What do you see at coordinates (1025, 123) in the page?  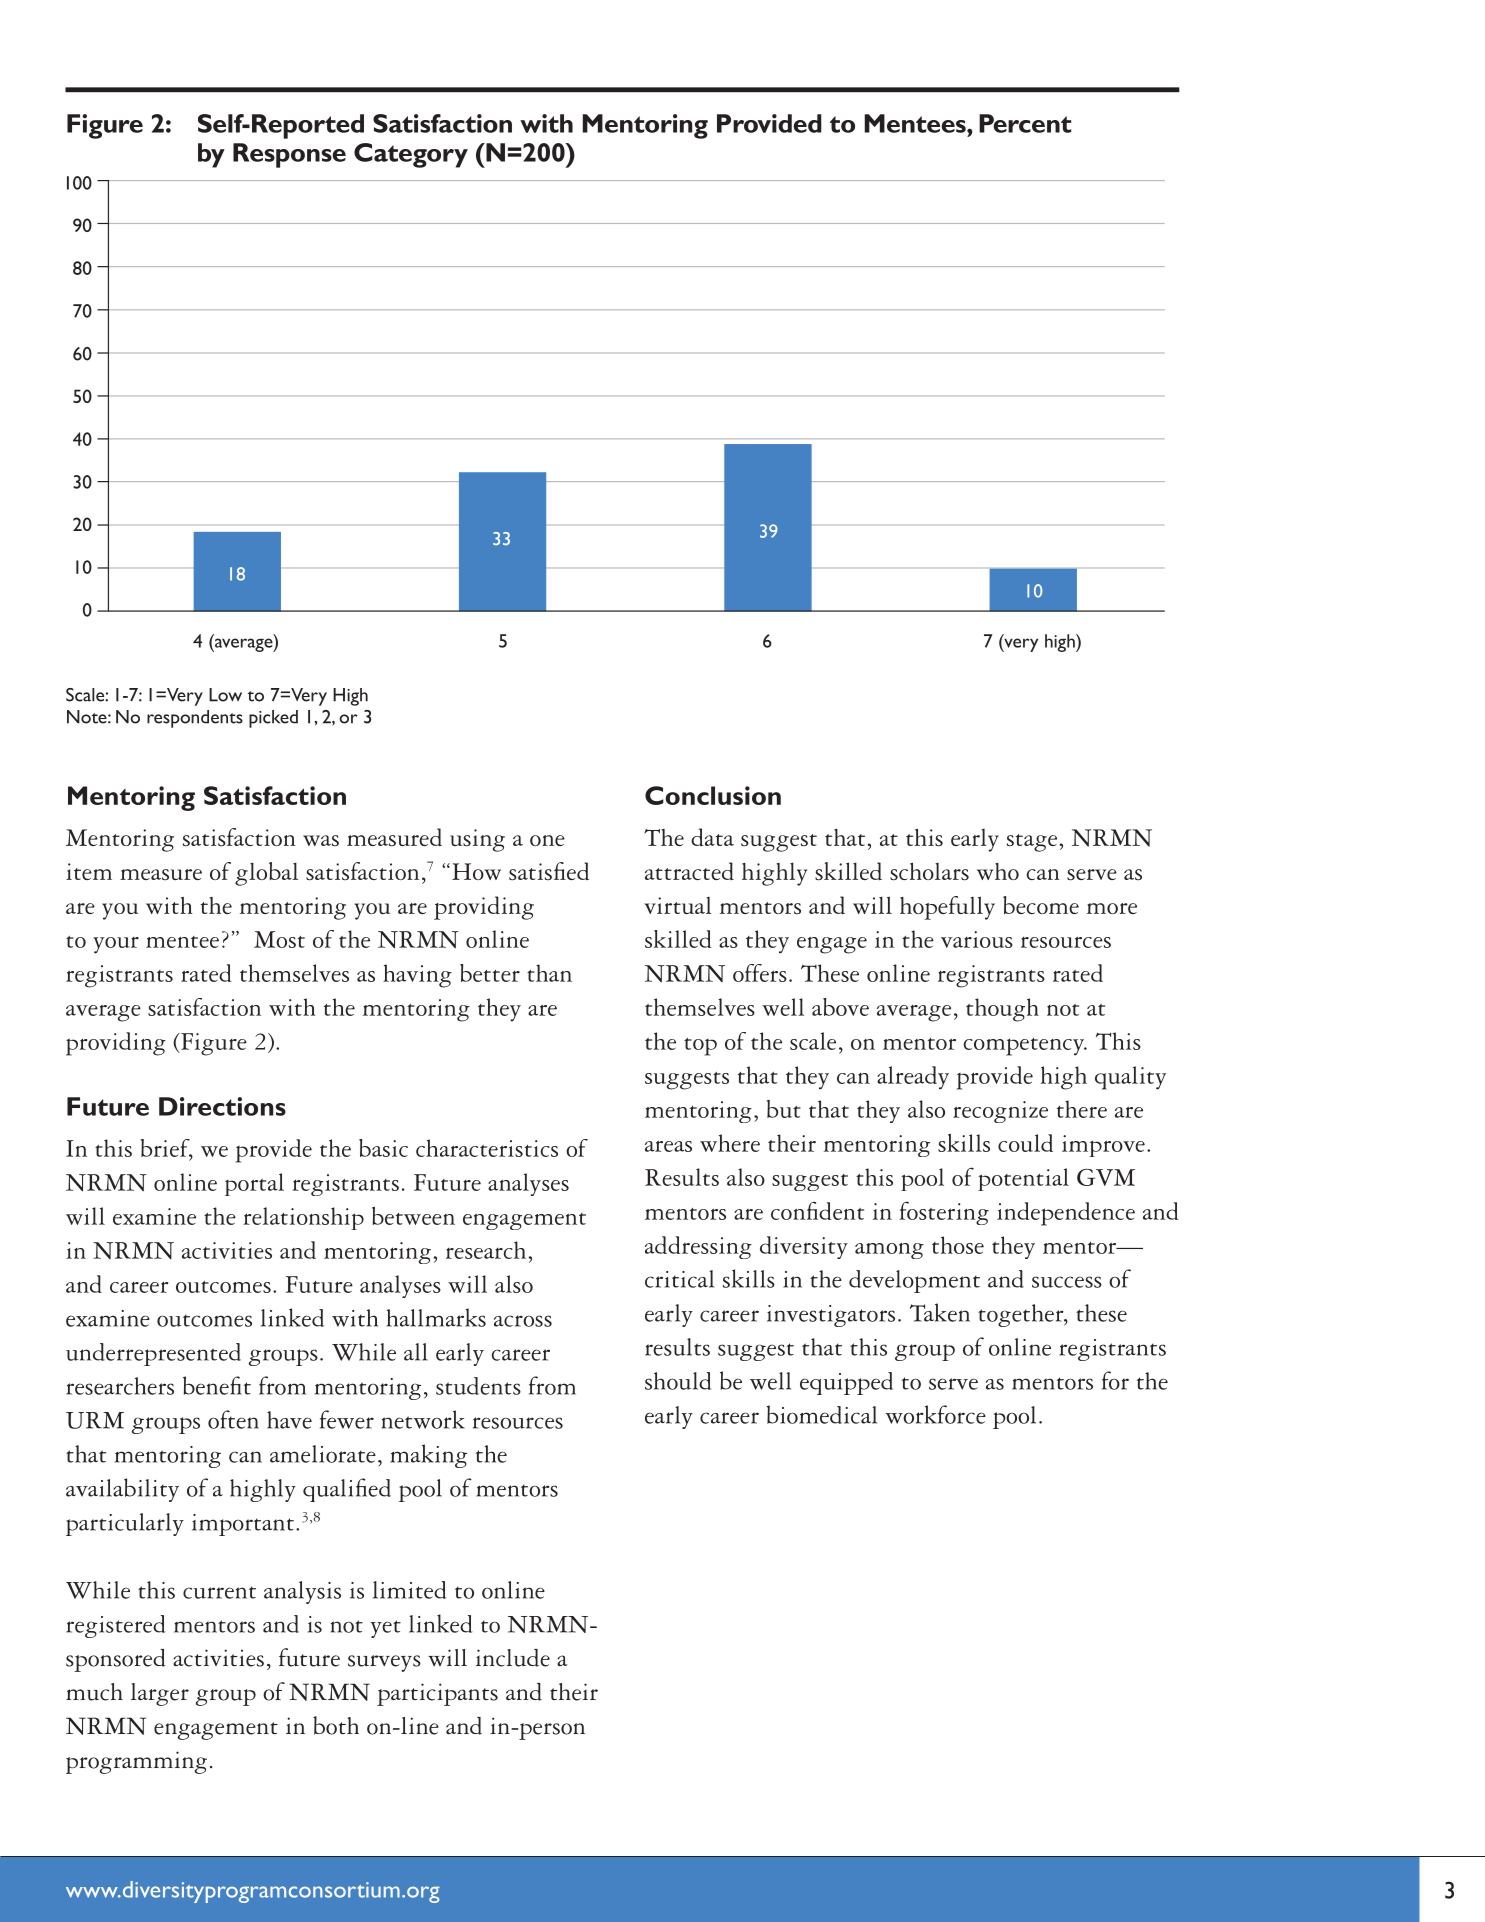 I see `Percent` at bounding box center [1025, 123].
